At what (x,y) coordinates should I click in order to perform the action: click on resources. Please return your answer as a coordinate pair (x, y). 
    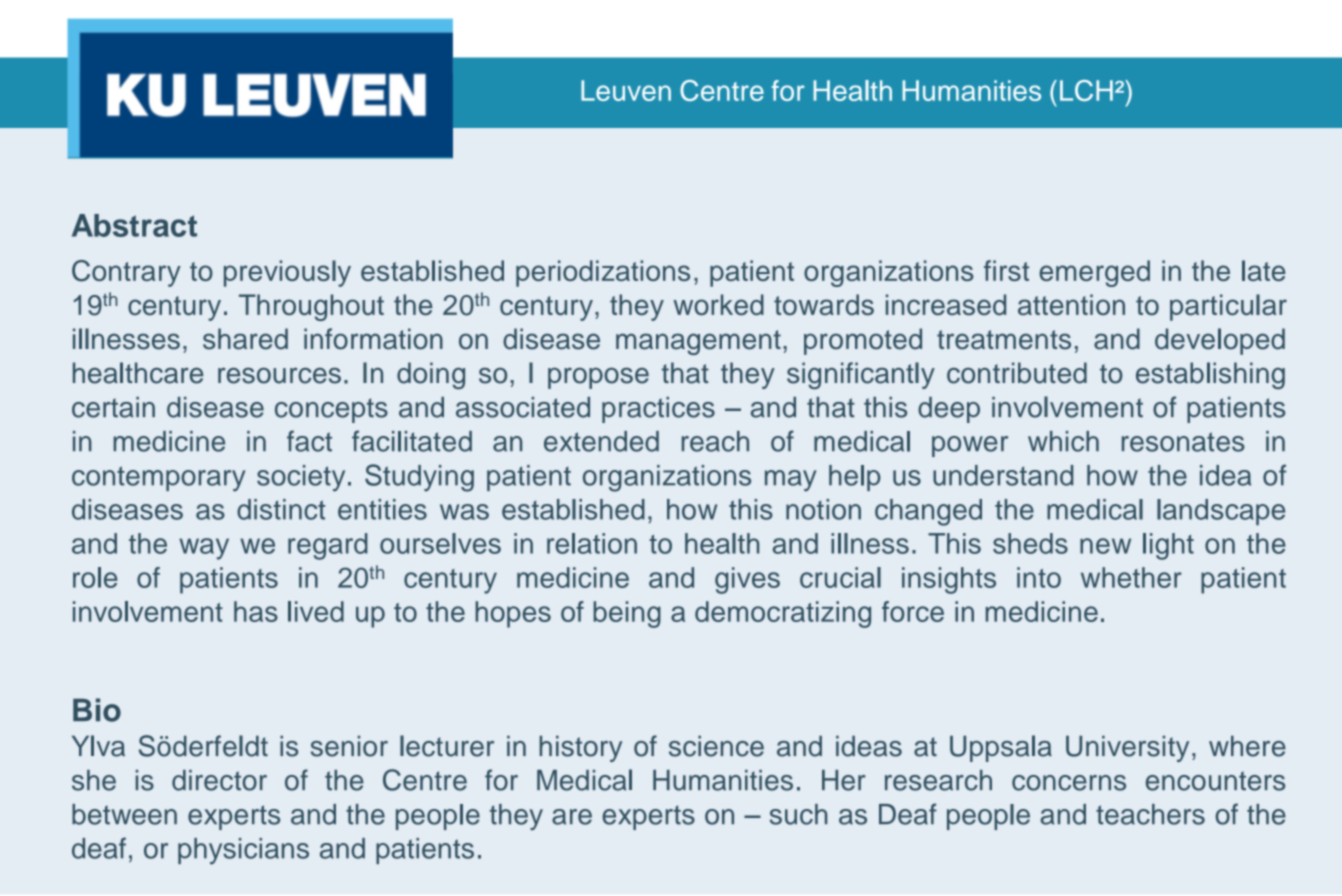
    Looking at the image, I should click on (279, 375).
